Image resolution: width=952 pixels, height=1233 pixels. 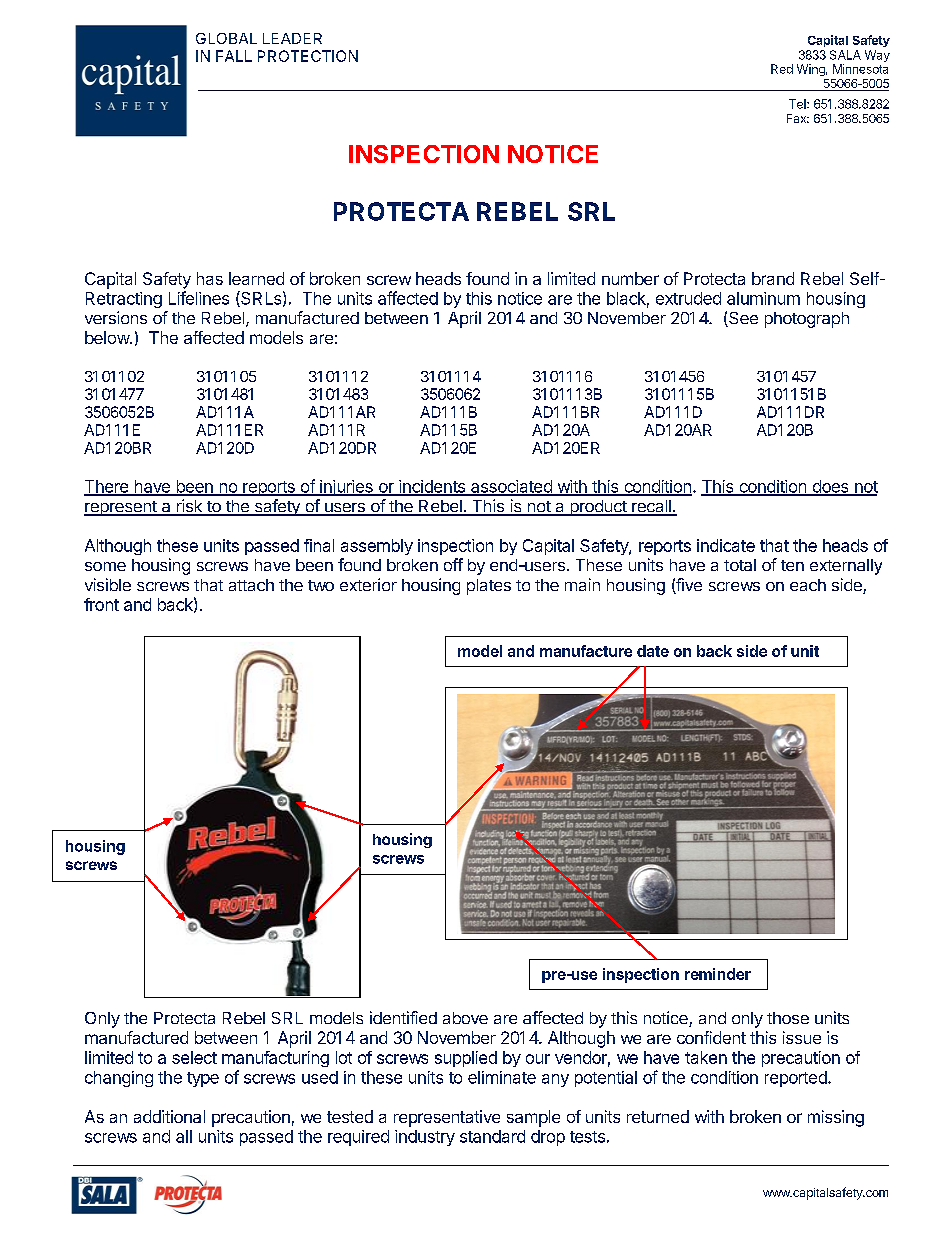 I want to click on attach, so click(x=251, y=585).
